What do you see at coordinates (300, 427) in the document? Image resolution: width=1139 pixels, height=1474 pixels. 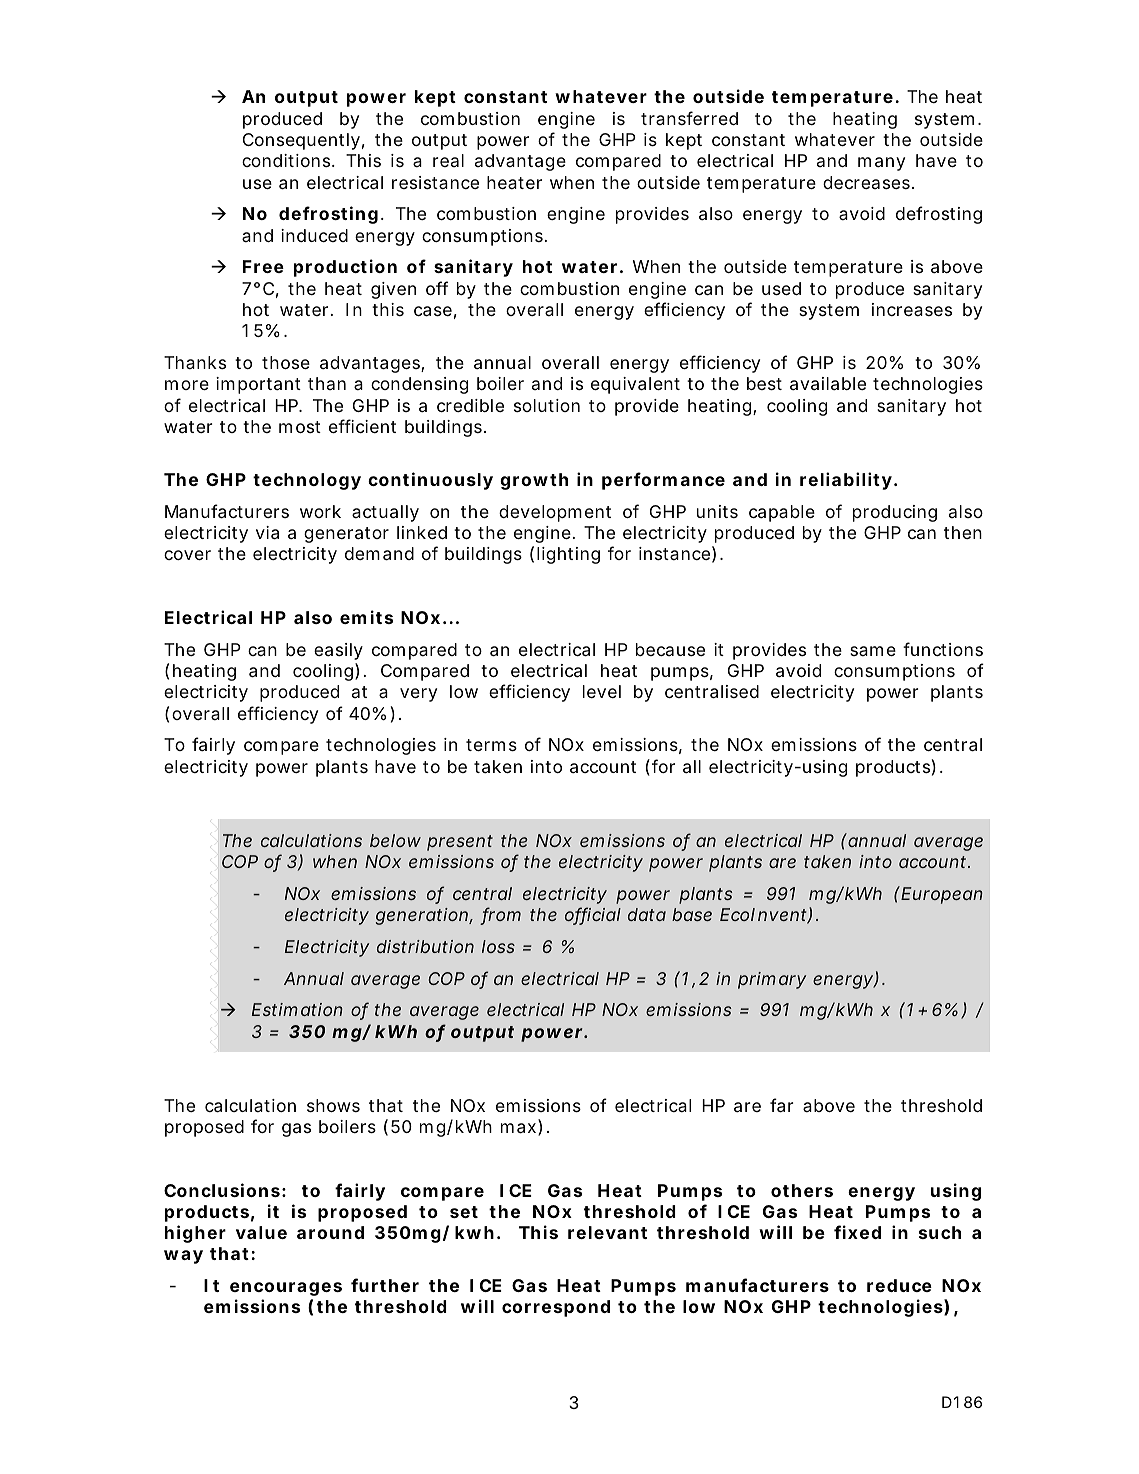 I see `most` at bounding box center [300, 427].
